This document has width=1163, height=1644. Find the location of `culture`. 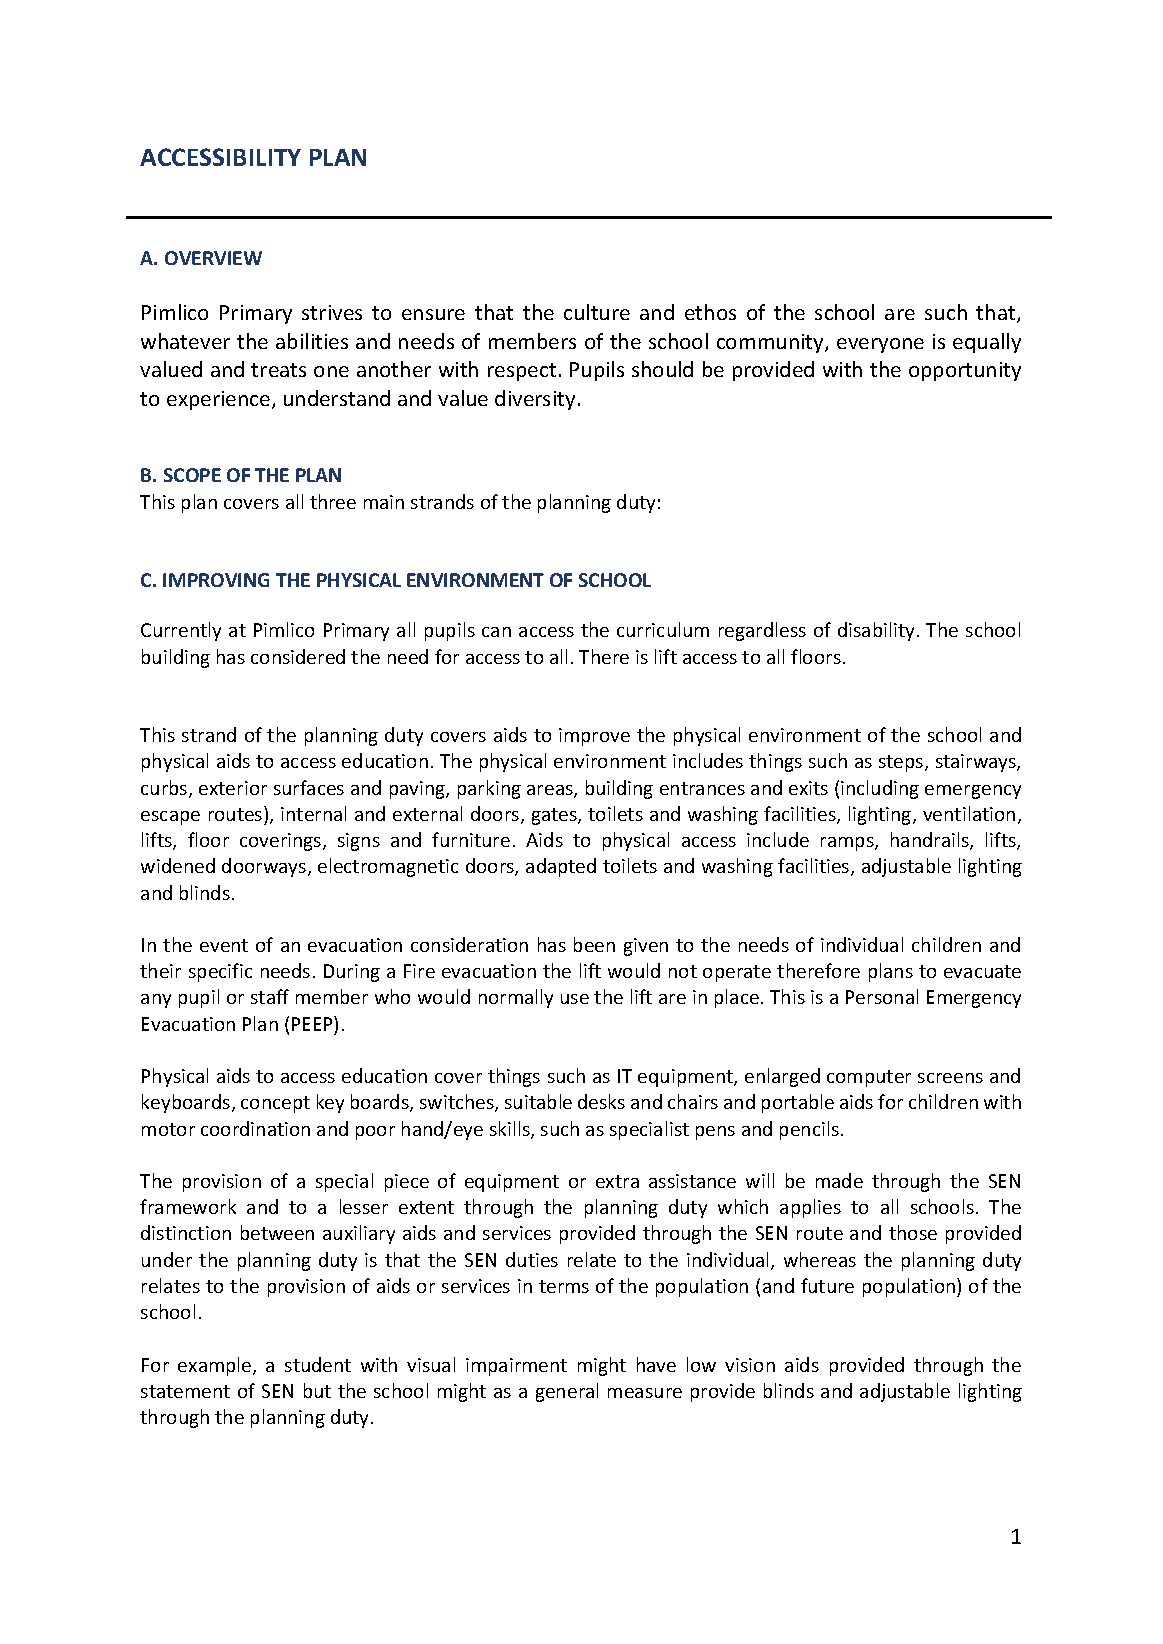

culture is located at coordinates (597, 312).
